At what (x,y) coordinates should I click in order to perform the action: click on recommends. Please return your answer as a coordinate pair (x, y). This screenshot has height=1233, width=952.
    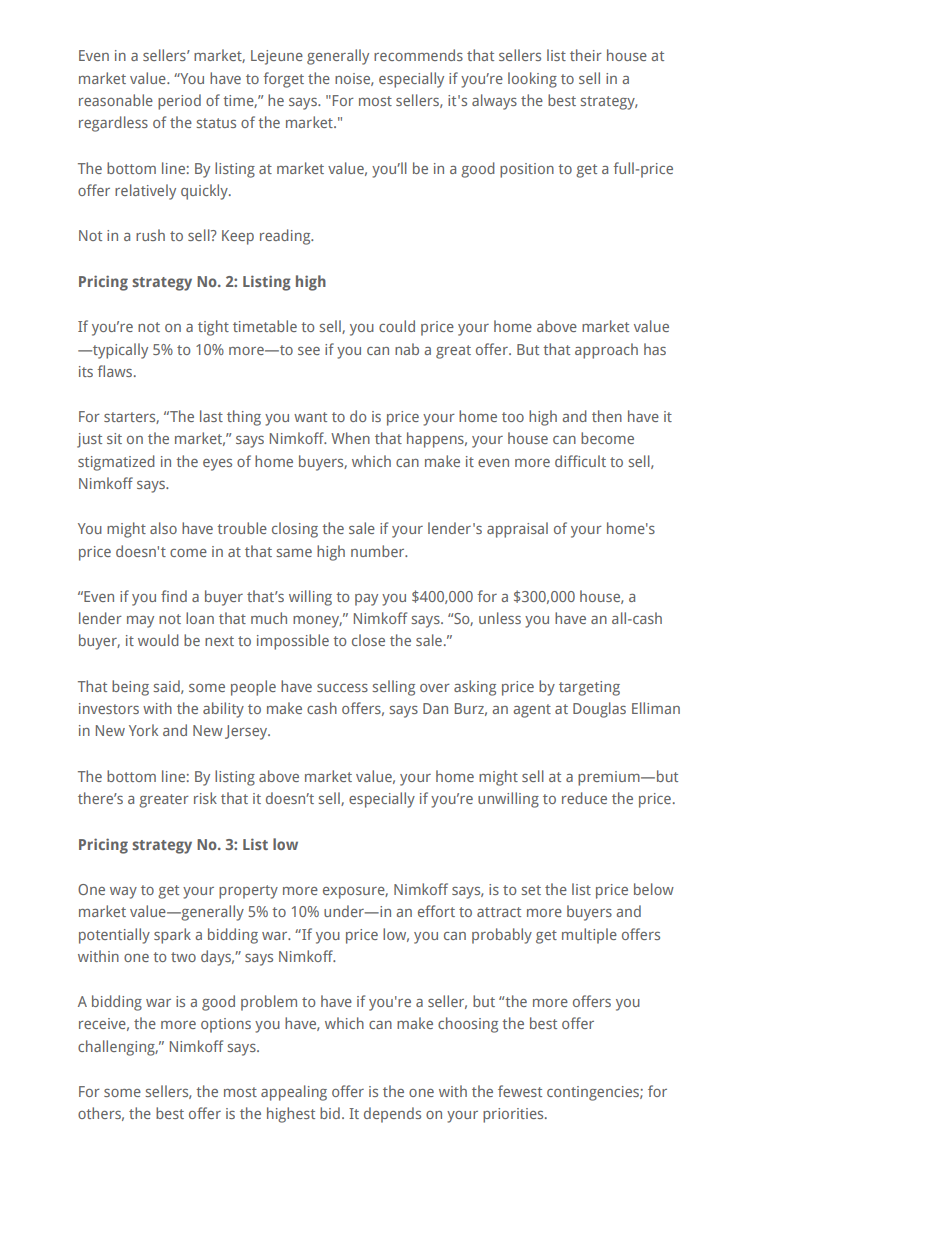
    Looking at the image, I should click on (418, 55).
